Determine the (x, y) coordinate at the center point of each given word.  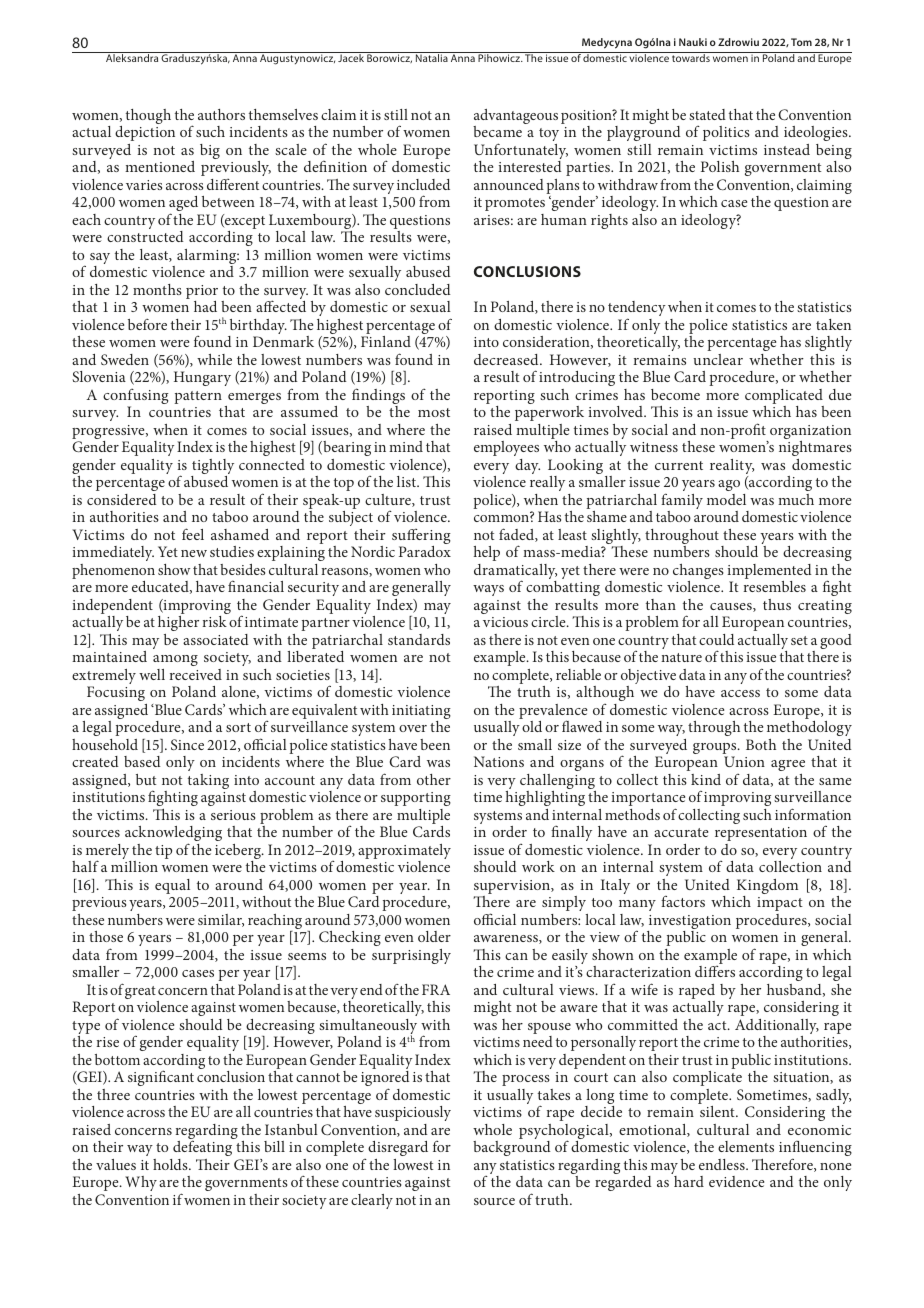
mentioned (160, 166)
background (512, 1148)
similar (221, 920)
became (497, 131)
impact (780, 904)
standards (419, 639)
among (175, 660)
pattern (198, 397)
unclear (718, 359)
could (716, 639)
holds (171, 1164)
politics (726, 133)
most (434, 412)
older (434, 936)
